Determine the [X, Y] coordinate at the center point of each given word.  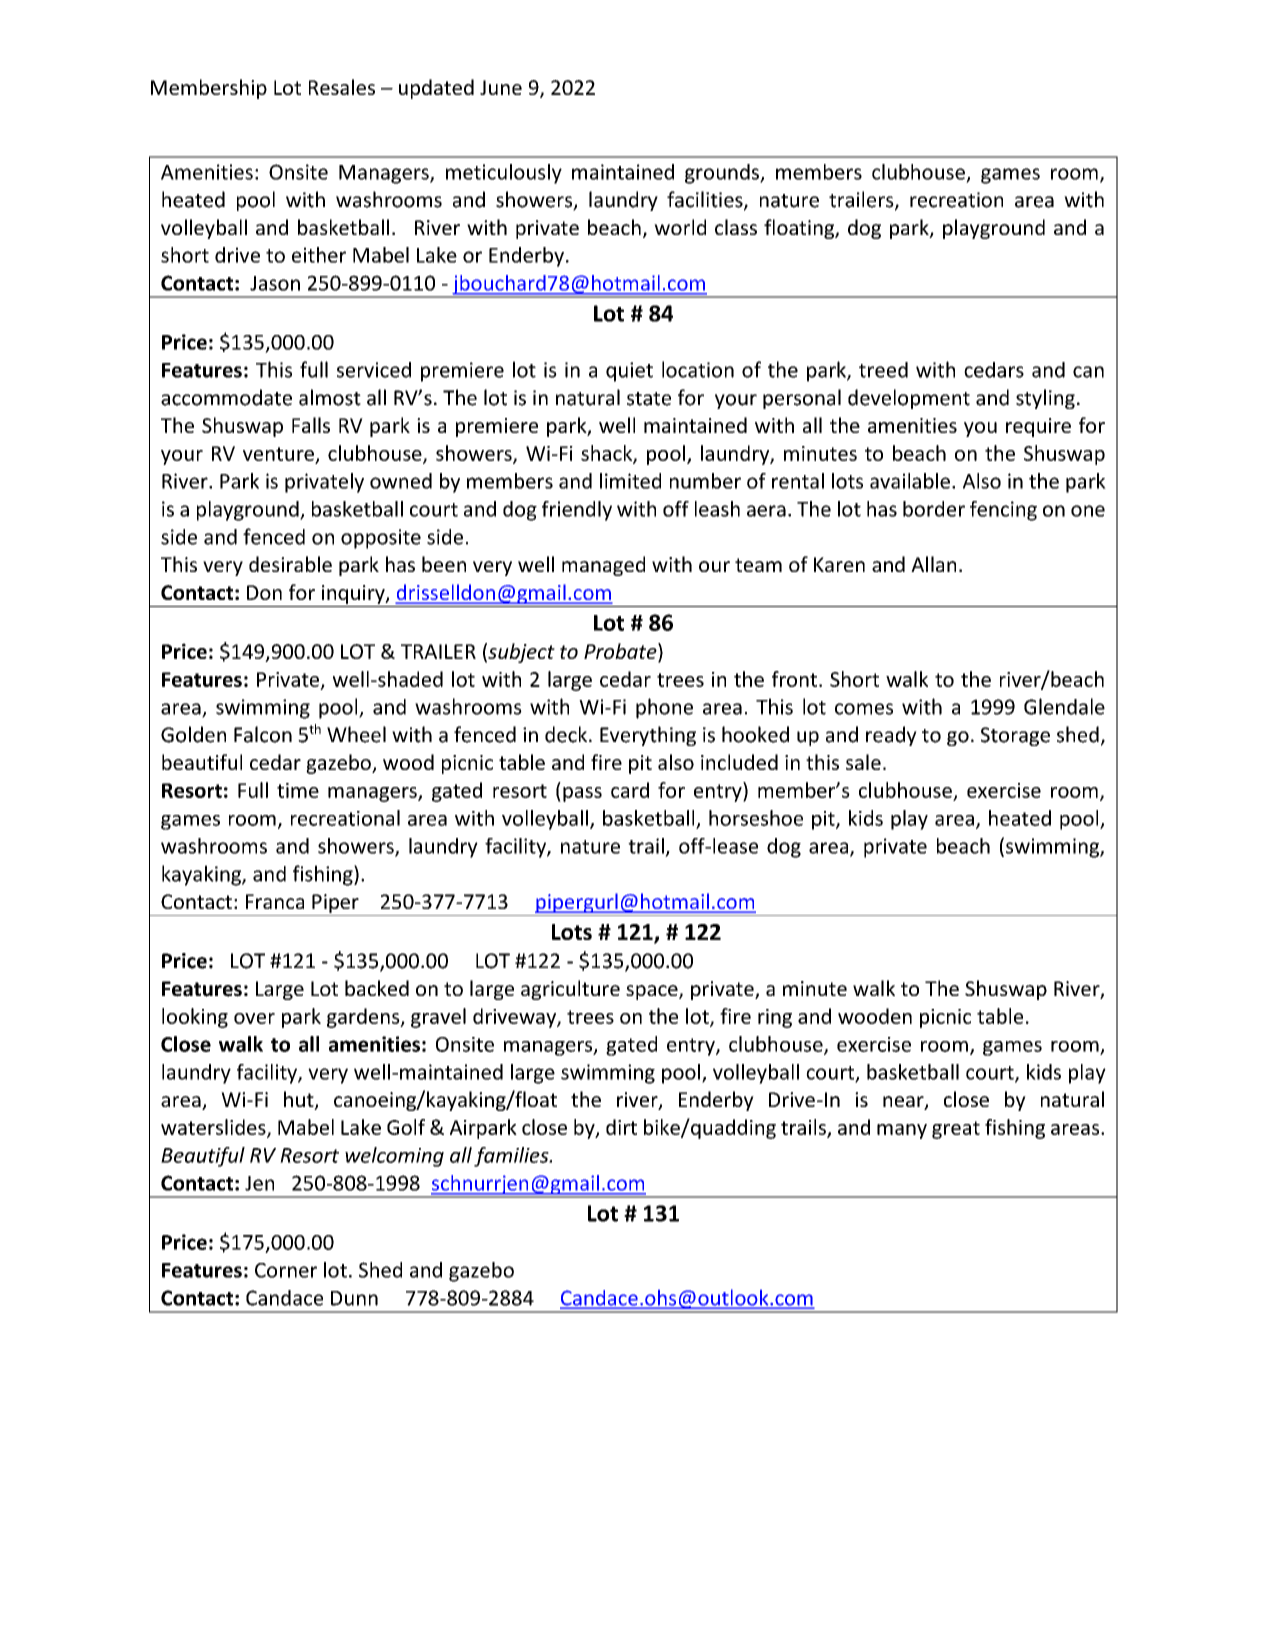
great [956, 1130]
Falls [311, 425]
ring [775, 1018]
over [254, 1018]
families [512, 1157]
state [649, 399]
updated [436, 89]
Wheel [356, 734]
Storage [1015, 736]
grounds [723, 174]
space [653, 992]
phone [664, 708]
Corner [286, 1270]
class [736, 227]
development [909, 399]
